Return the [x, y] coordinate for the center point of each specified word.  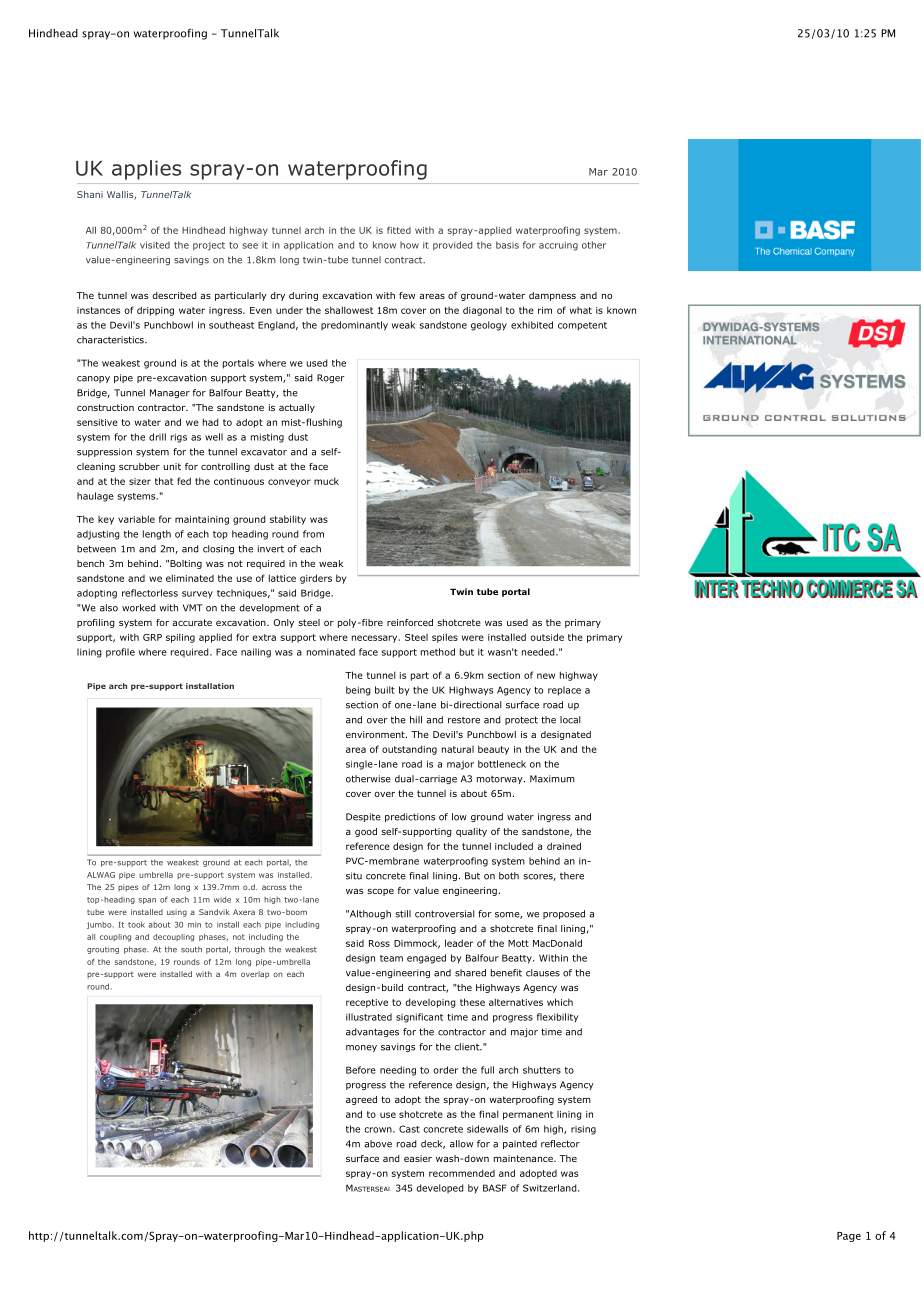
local [570, 720]
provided [452, 246]
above [378, 1144]
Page [849, 1237]
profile [120, 653]
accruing [558, 246]
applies [146, 170]
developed [440, 1188]
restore [464, 720]
